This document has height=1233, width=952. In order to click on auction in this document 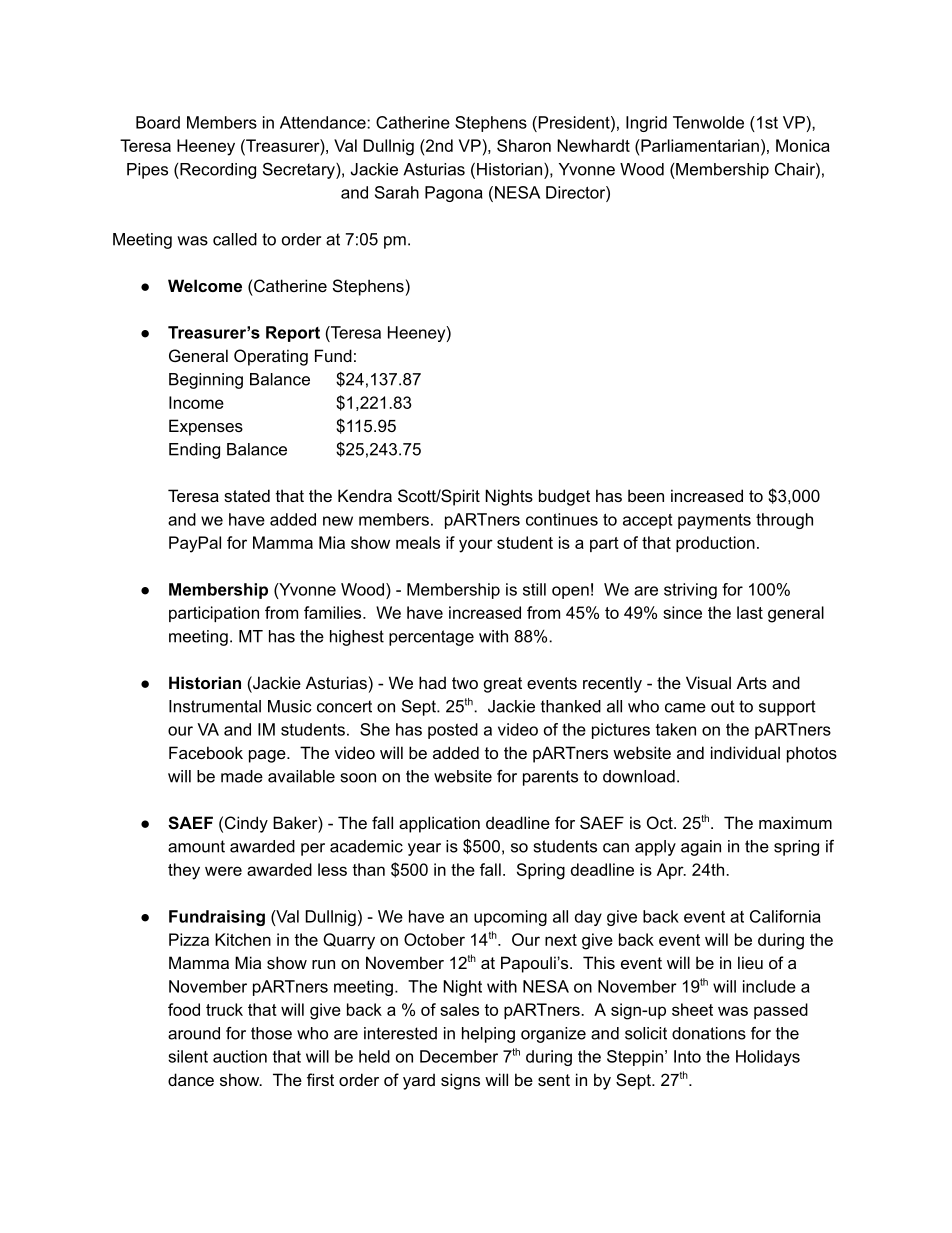, I will do `click(240, 1056)`.
